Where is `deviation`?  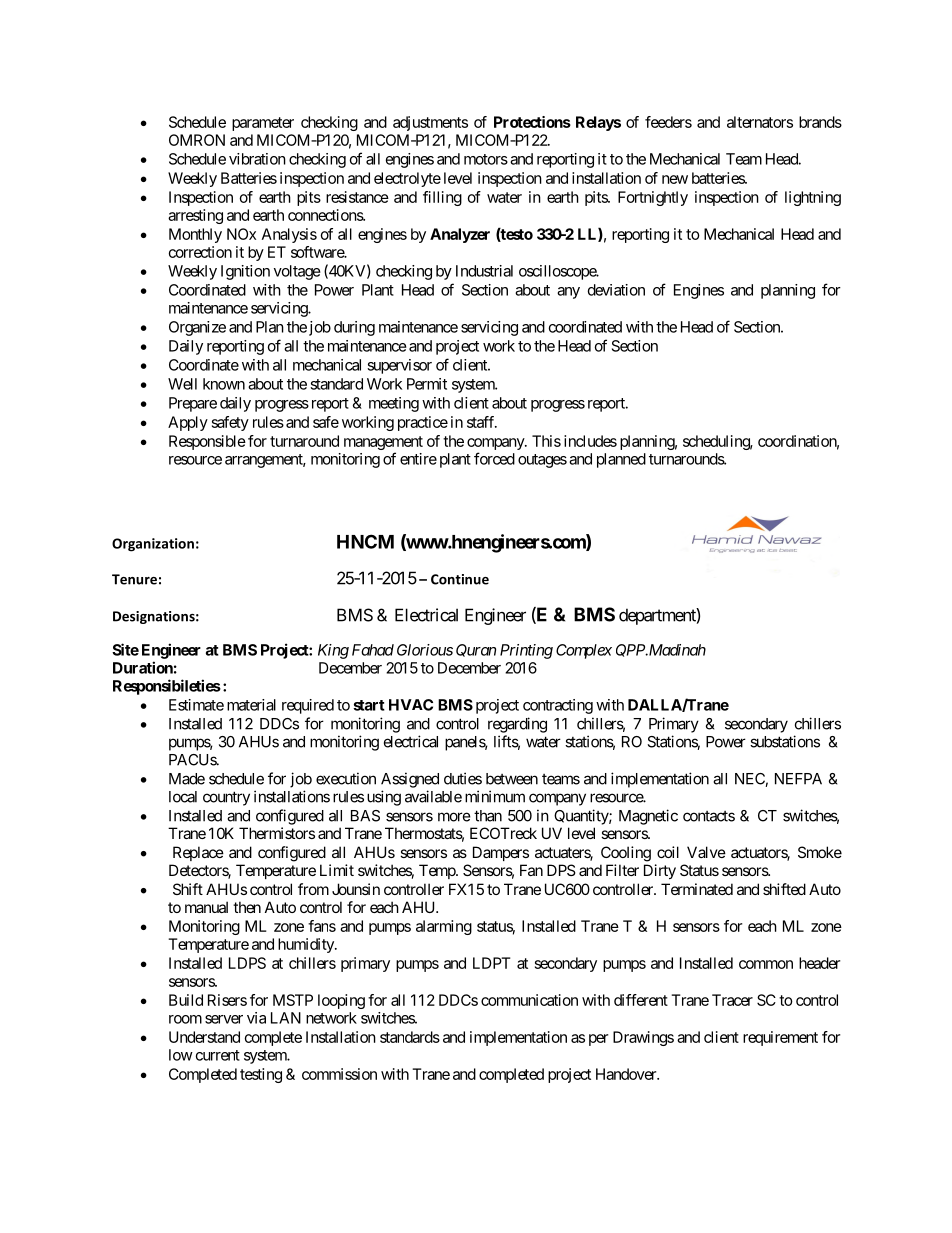
deviation is located at coordinates (616, 290).
